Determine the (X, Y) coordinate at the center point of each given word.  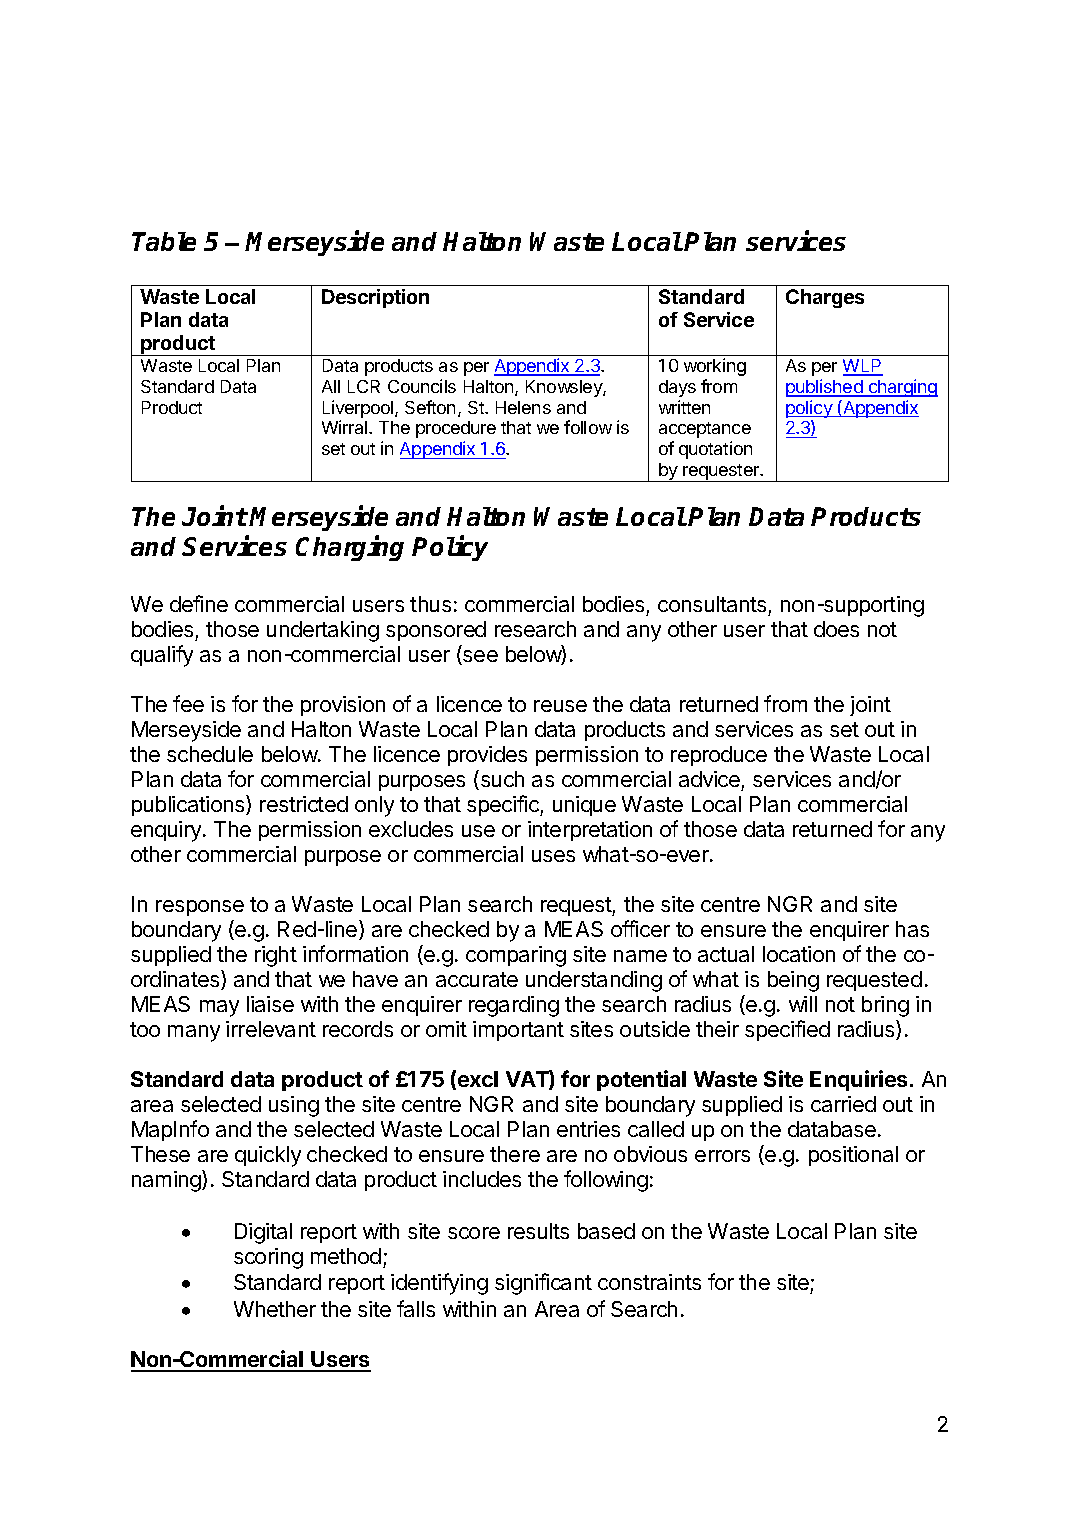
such (501, 780)
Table (164, 241)
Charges (825, 298)
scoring (268, 1258)
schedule (210, 754)
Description (375, 298)
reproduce (719, 756)
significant (543, 1284)
